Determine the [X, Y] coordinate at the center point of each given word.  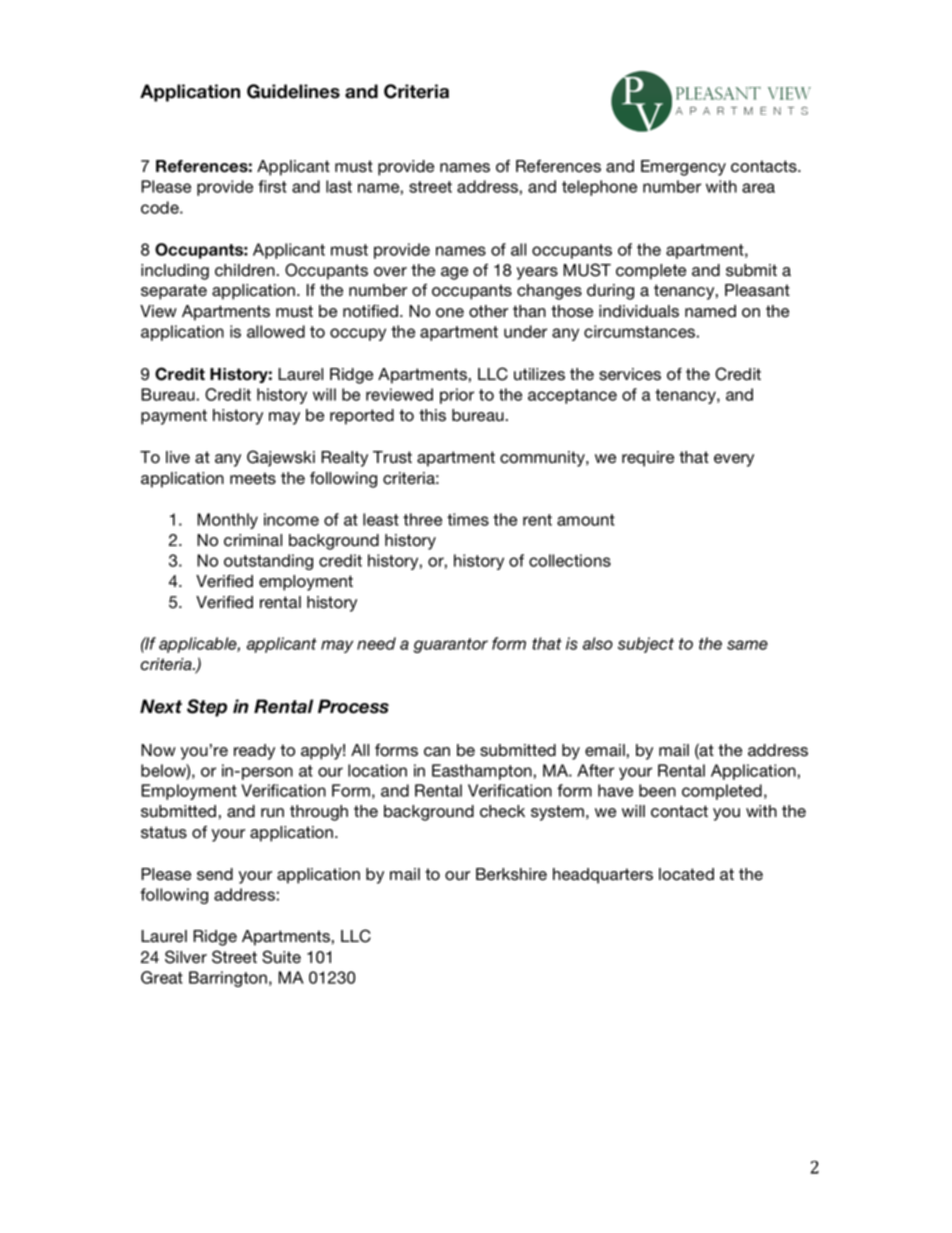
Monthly [227, 521]
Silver [186, 957]
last [339, 186]
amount [586, 520]
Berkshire [511, 874]
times [468, 519]
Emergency [683, 168]
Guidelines [293, 91]
